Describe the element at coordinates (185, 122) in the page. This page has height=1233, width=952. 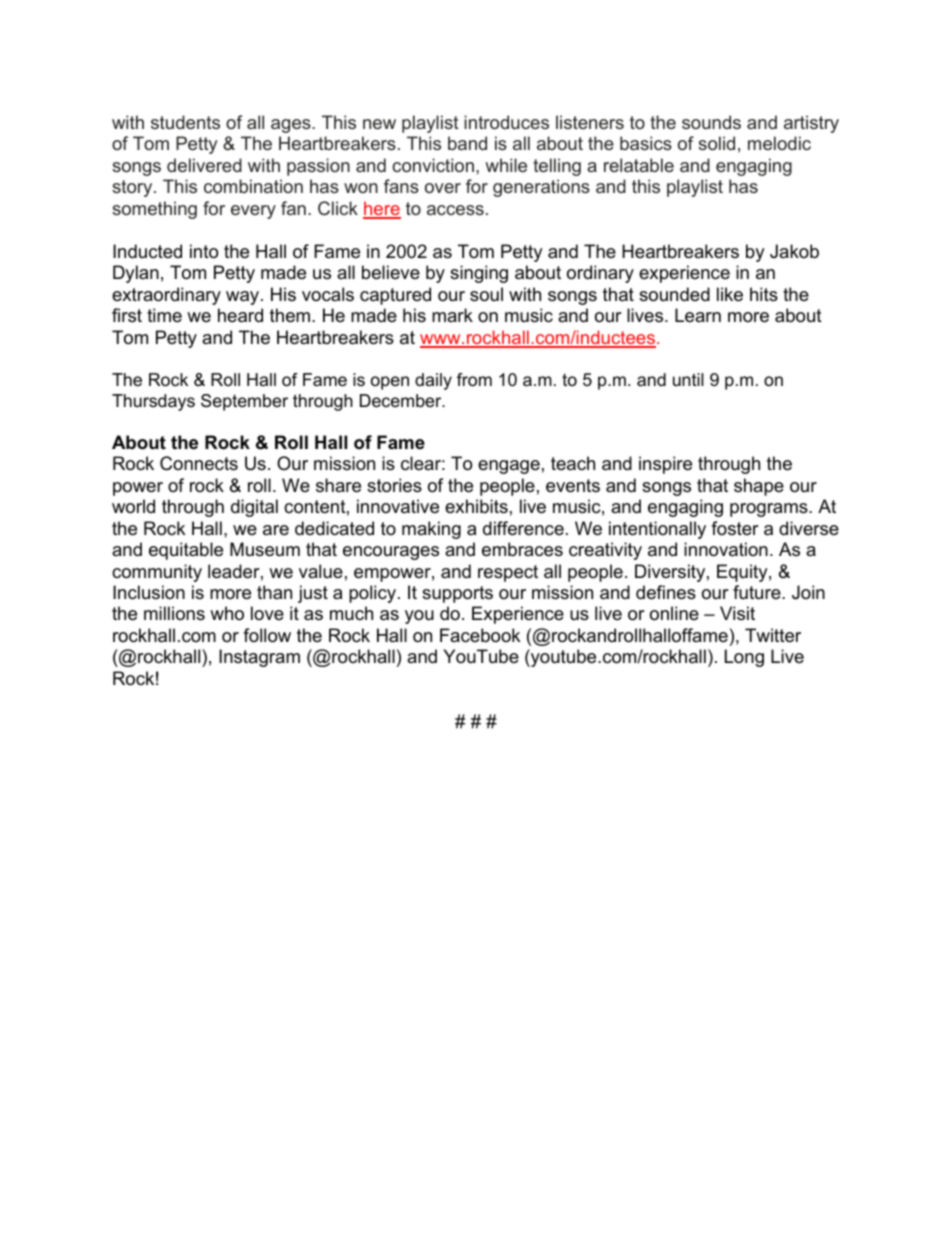
I see `students` at that location.
